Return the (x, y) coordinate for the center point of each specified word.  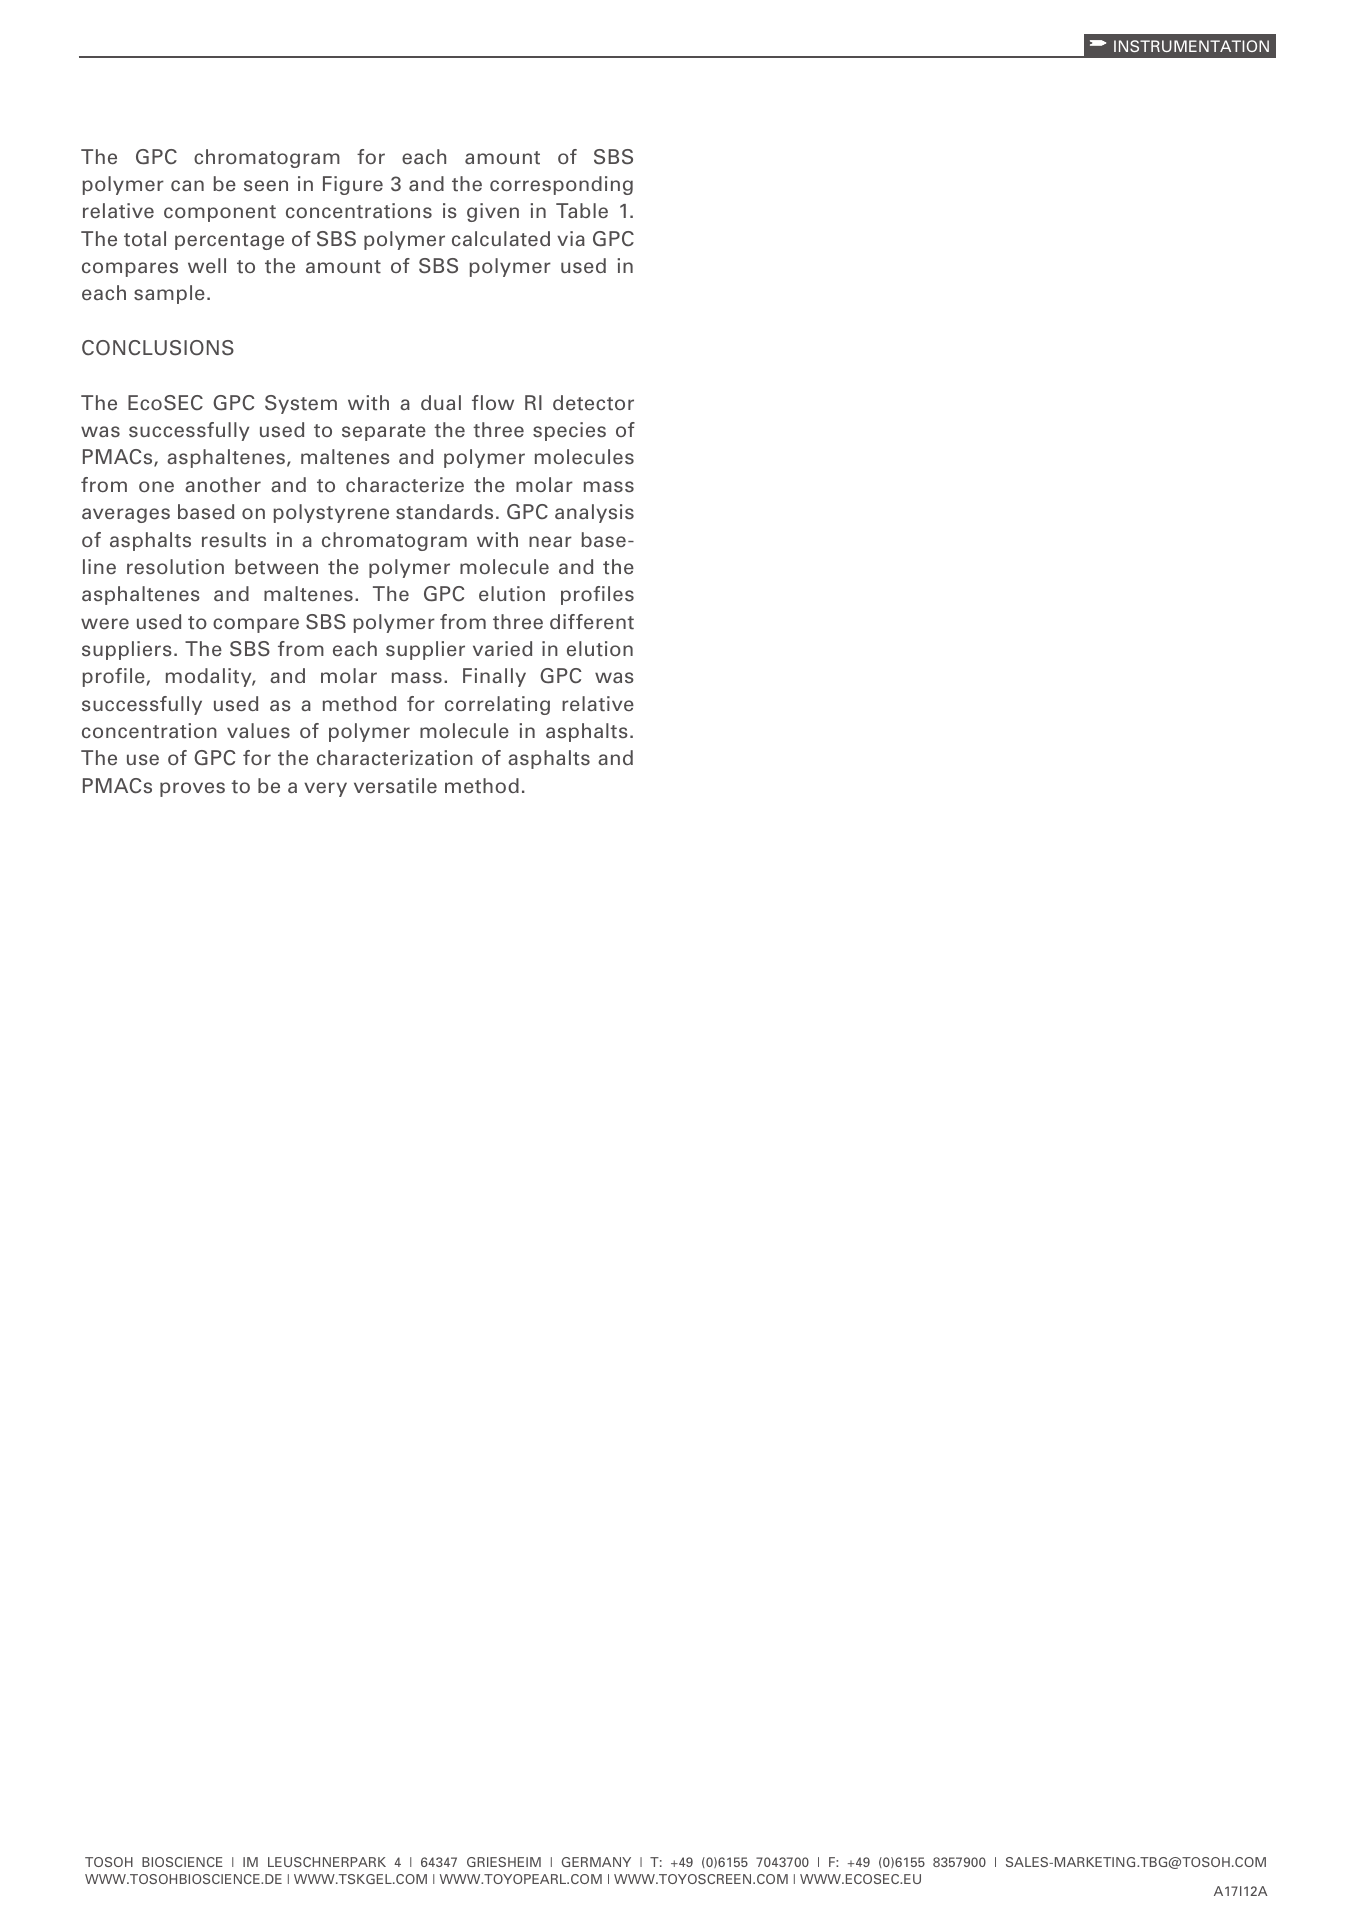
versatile (395, 786)
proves (192, 789)
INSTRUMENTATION (1191, 46)
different (592, 622)
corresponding (561, 185)
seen (266, 186)
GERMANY (596, 1862)
